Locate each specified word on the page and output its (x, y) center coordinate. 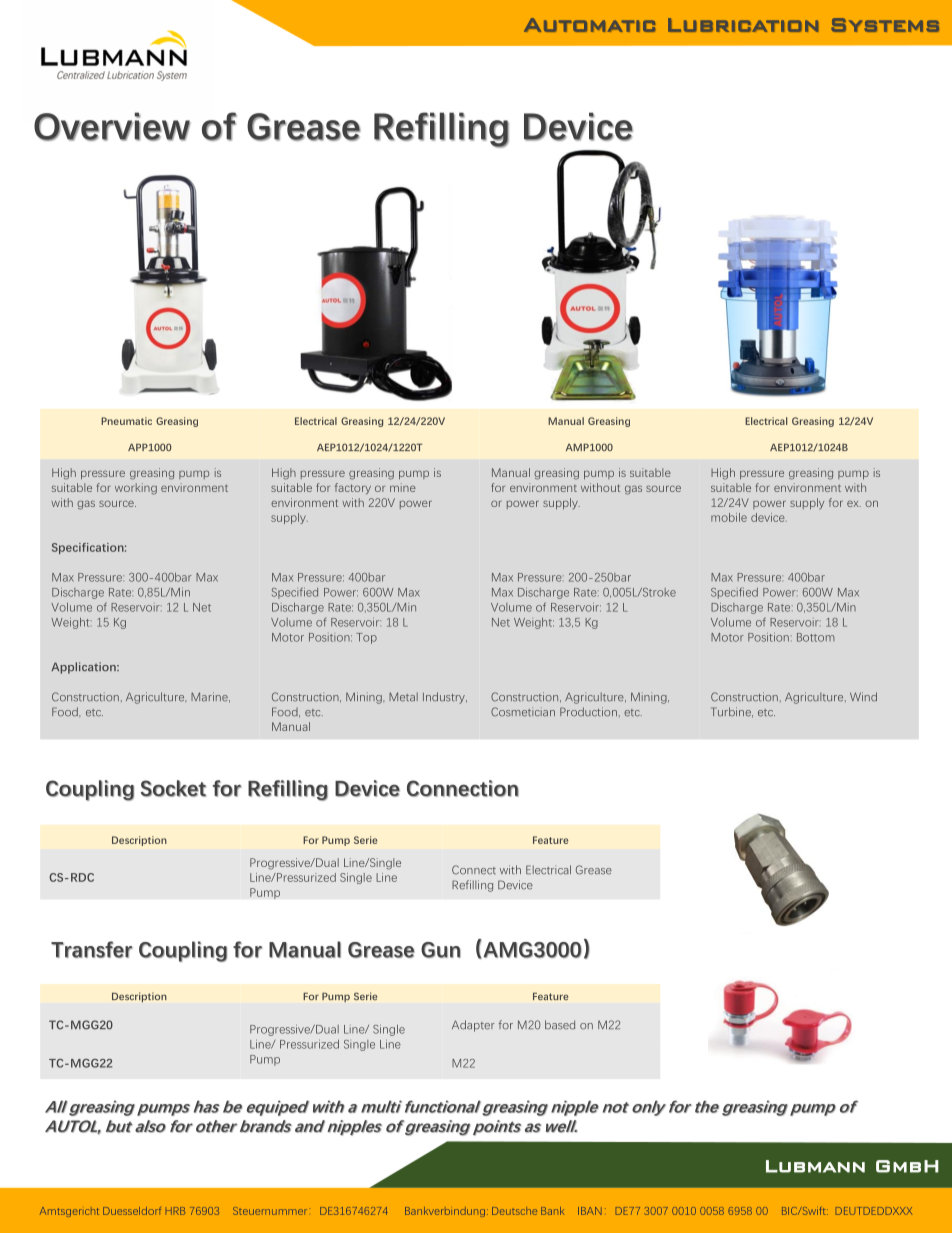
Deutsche (514, 1211)
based (560, 1025)
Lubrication (743, 25)
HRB (175, 1211)
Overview (112, 126)
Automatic (590, 25)
